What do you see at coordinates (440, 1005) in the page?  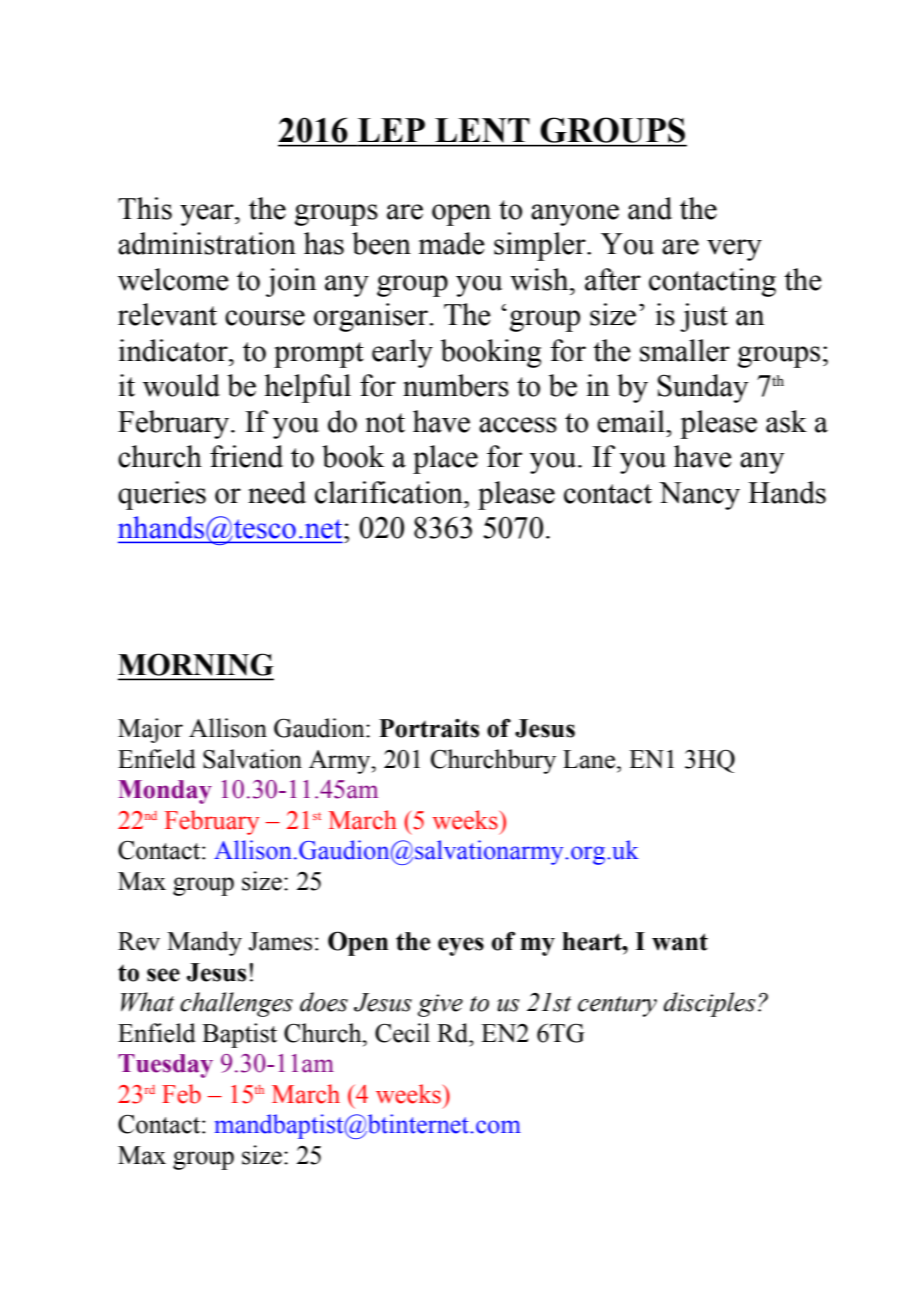 I see `give` at bounding box center [440, 1005].
